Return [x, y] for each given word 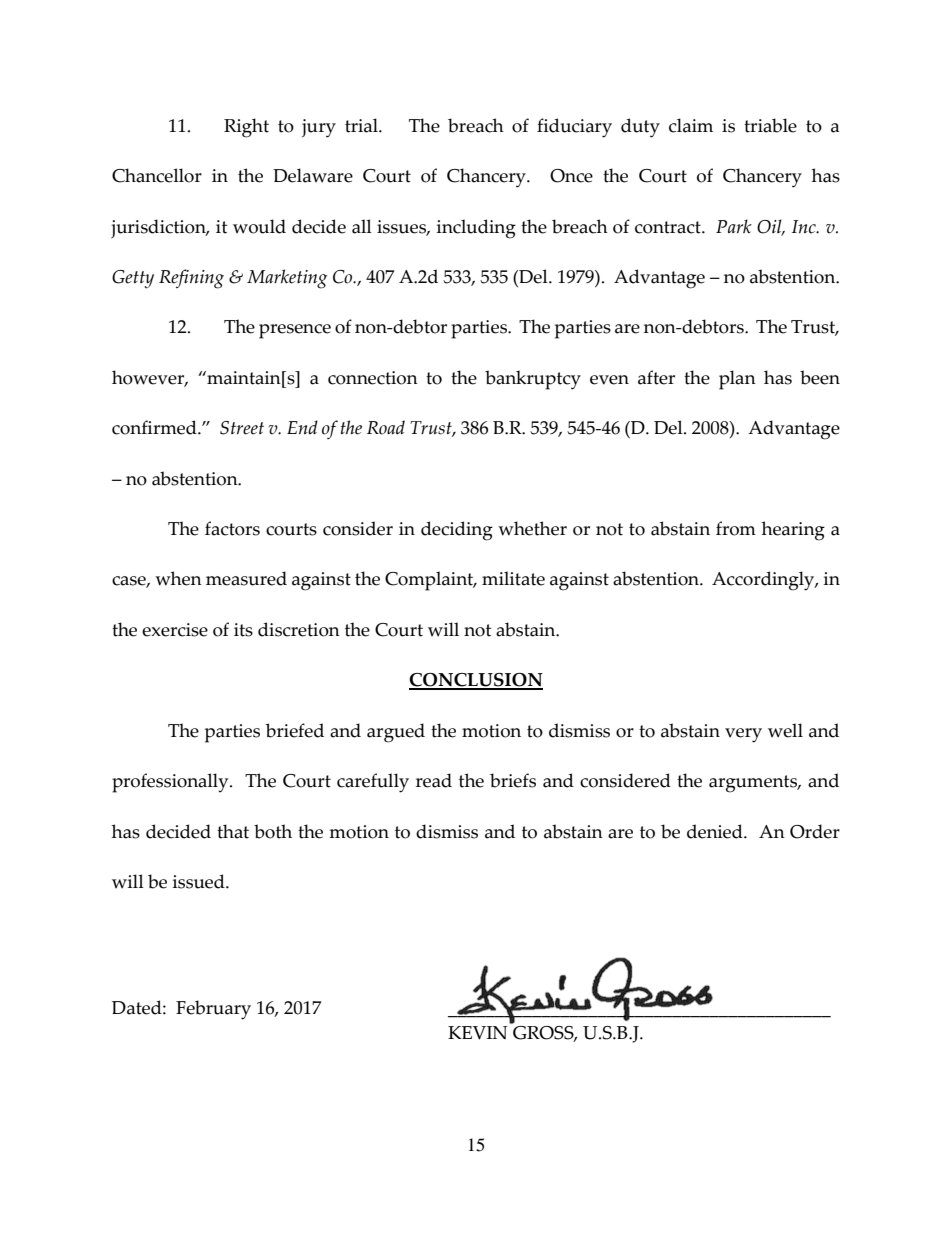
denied [716, 831]
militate [513, 578]
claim [691, 125]
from [736, 528]
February [213, 1010]
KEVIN [477, 1033]
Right [246, 128]
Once [571, 176]
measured [246, 578]
